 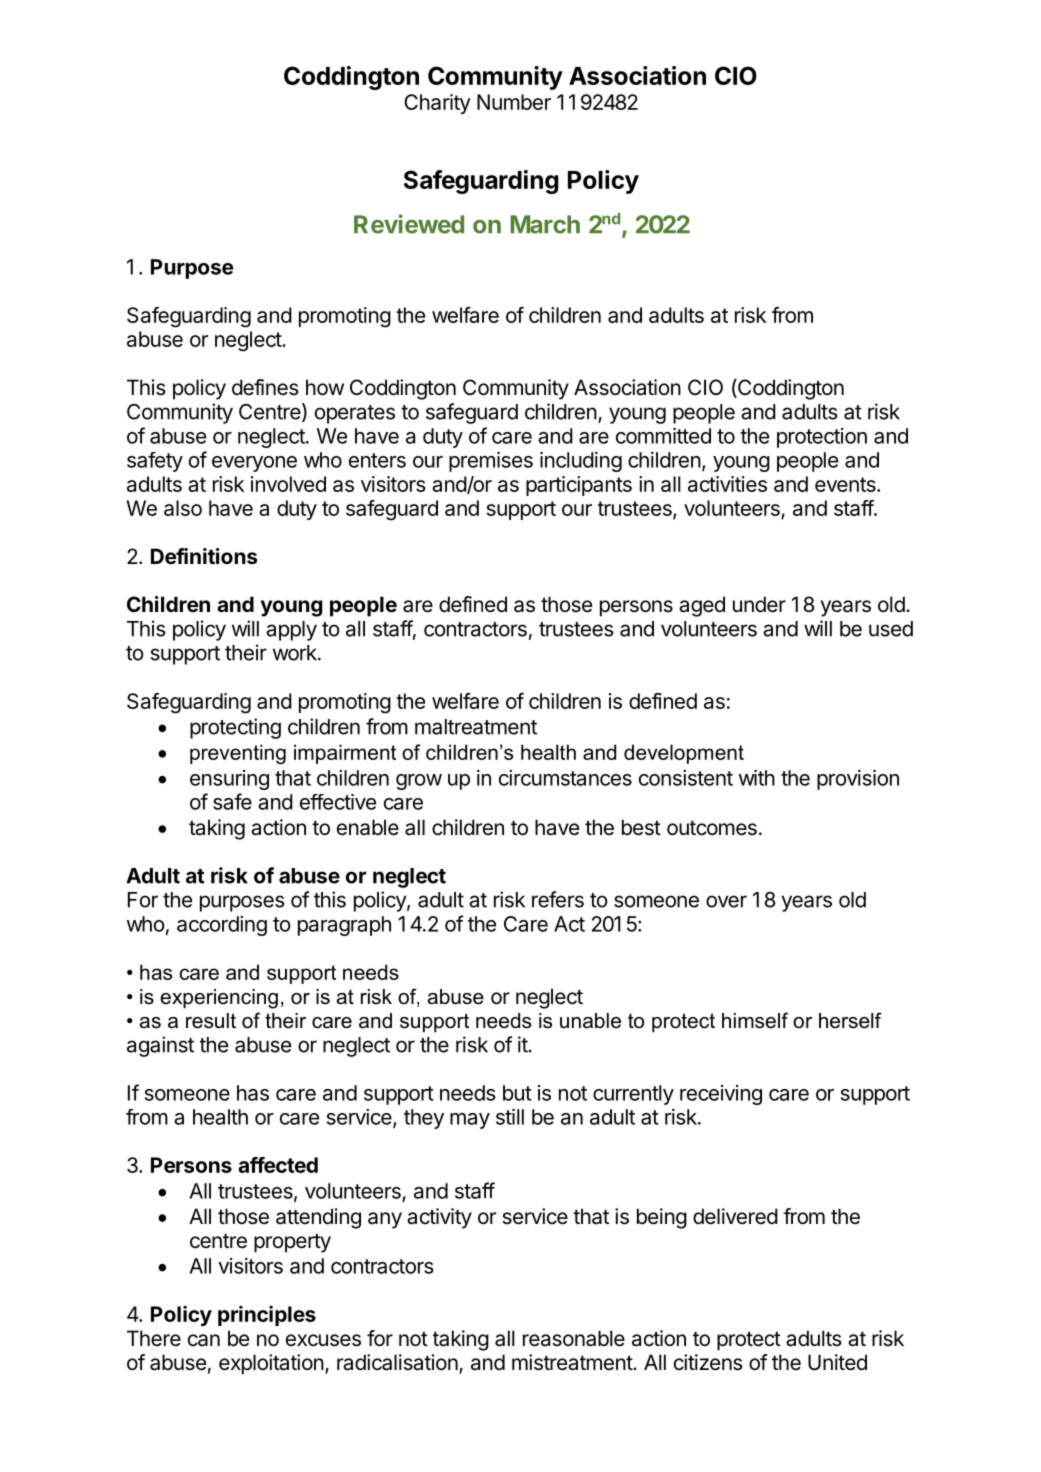 I want to click on premises, so click(x=491, y=462).
